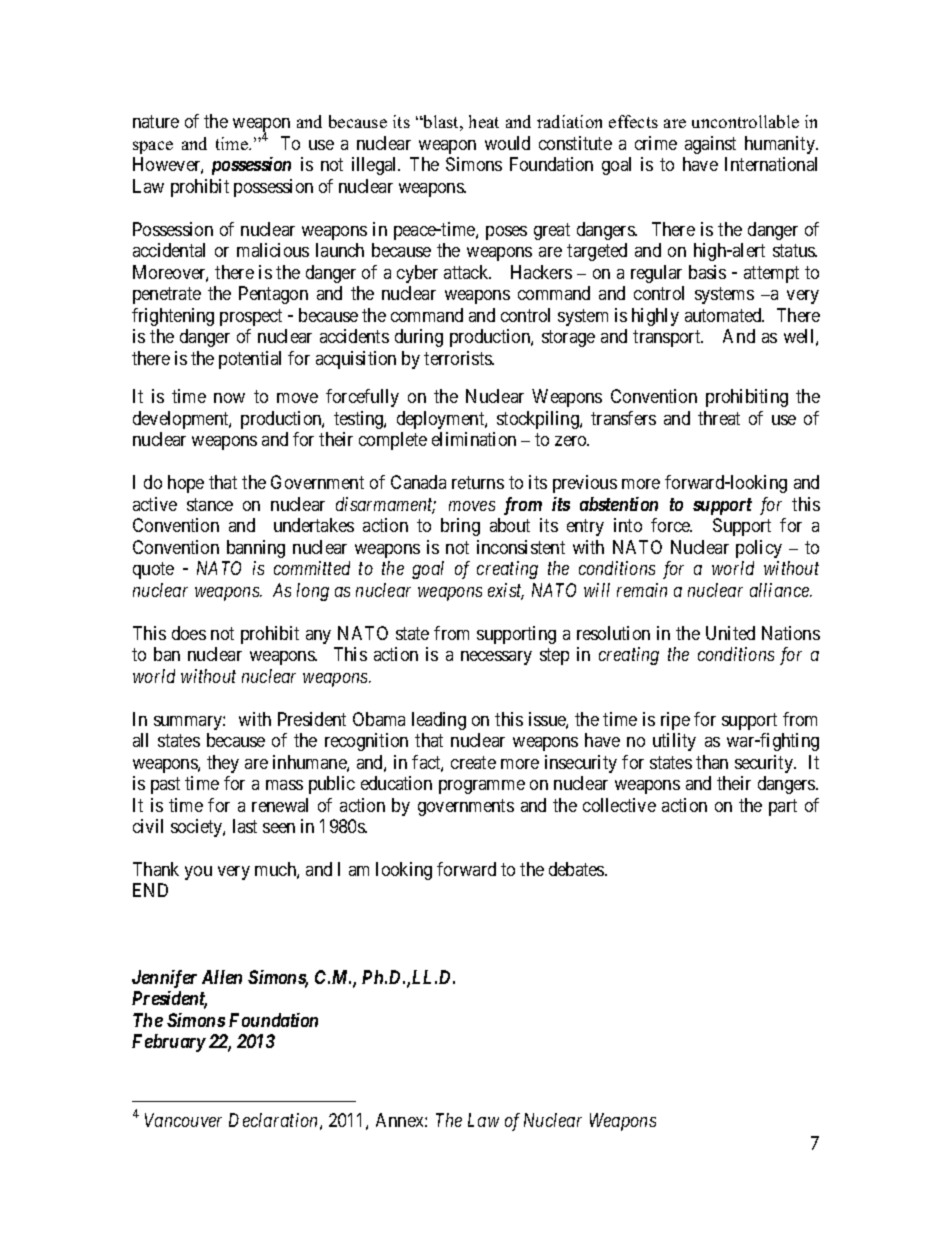 Image resolution: width=952 pixels, height=1233 pixels. What do you see at coordinates (719, 418) in the document?
I see `threat` at bounding box center [719, 418].
